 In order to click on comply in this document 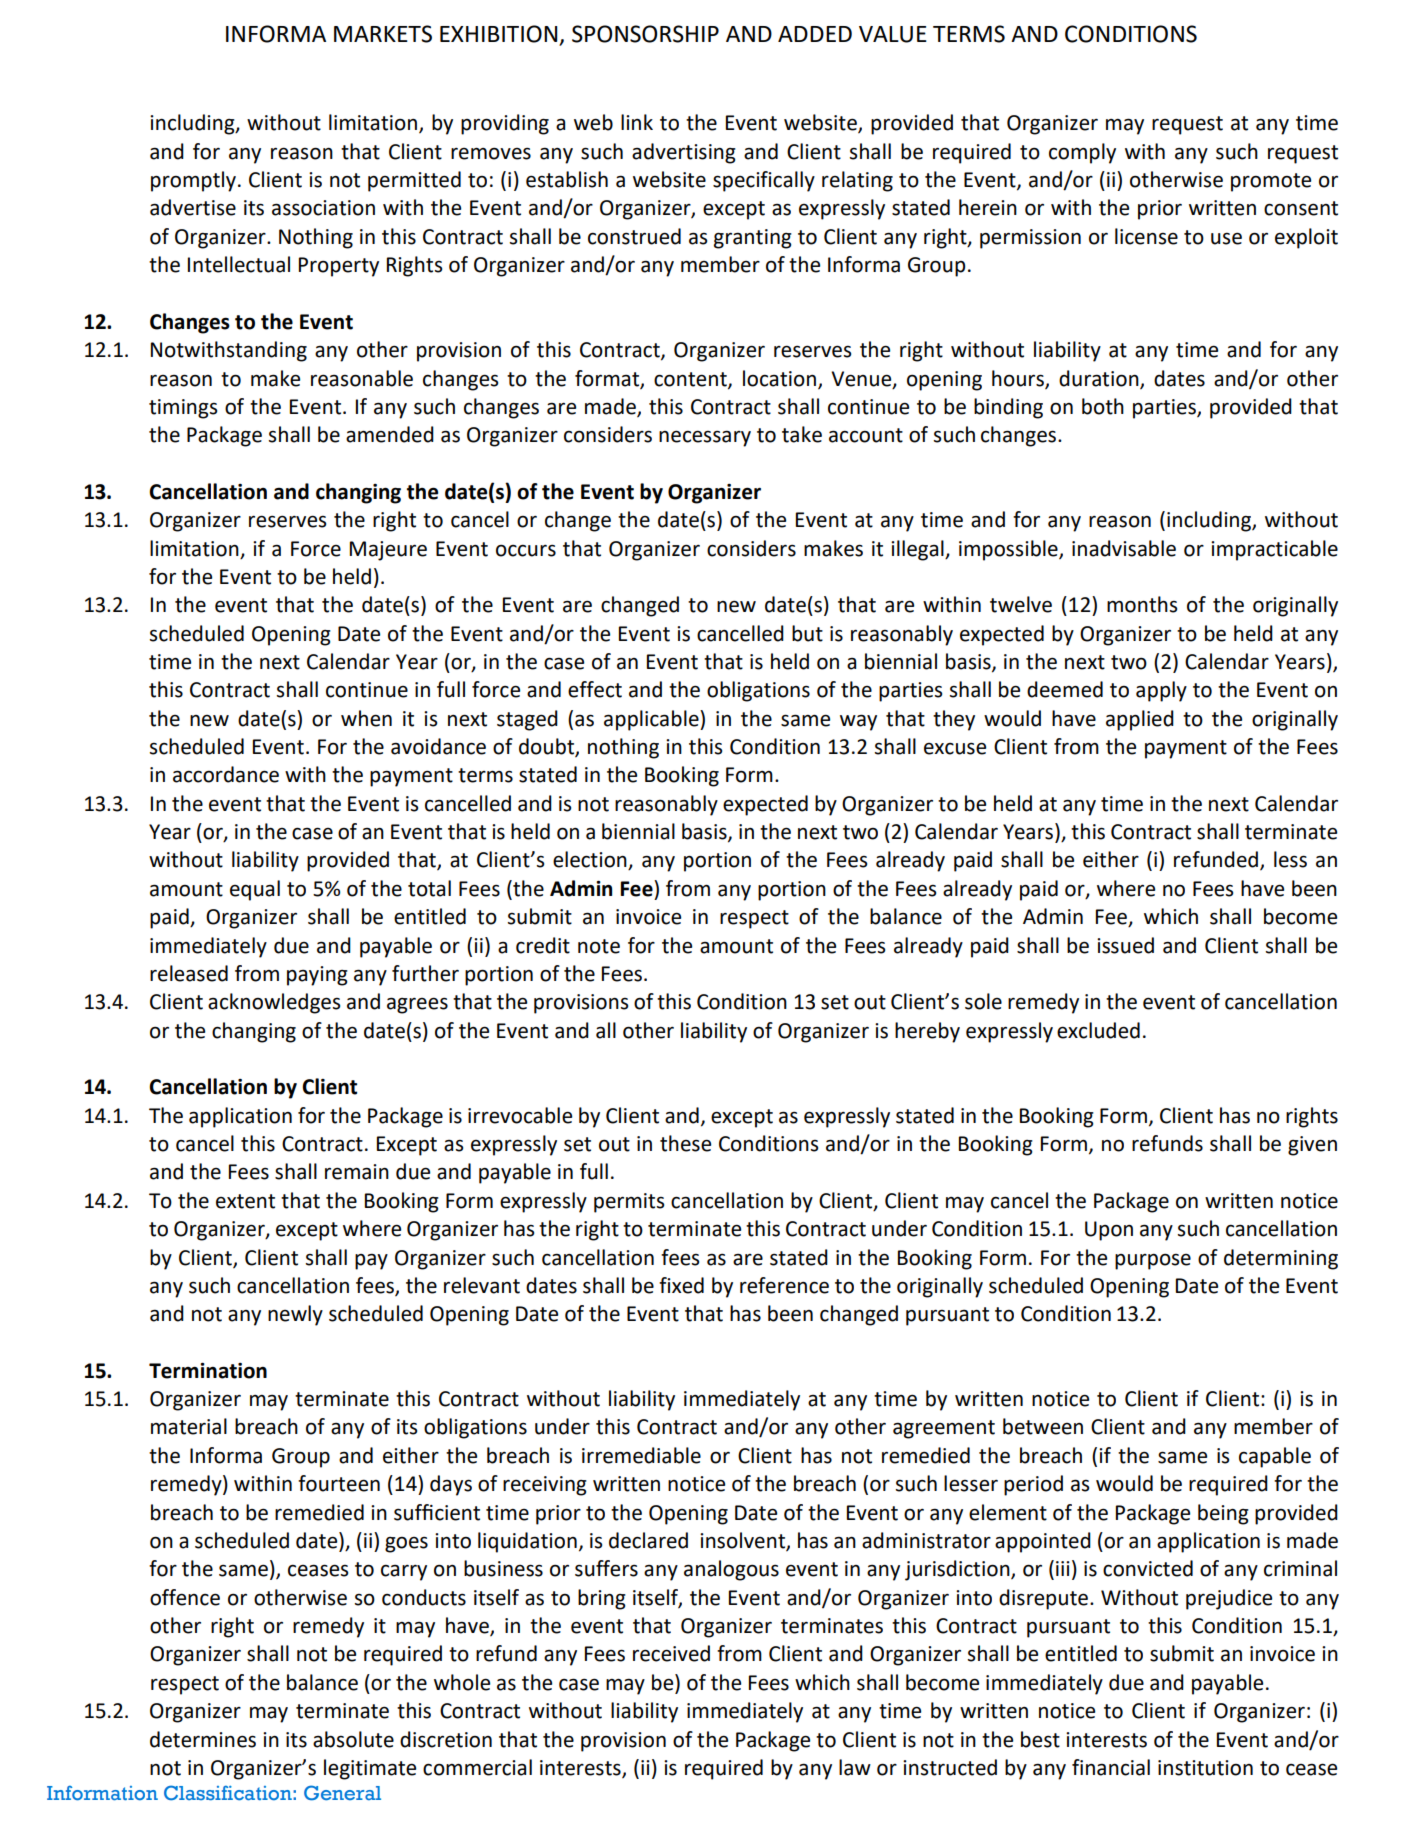, I will do `click(1082, 153)`.
